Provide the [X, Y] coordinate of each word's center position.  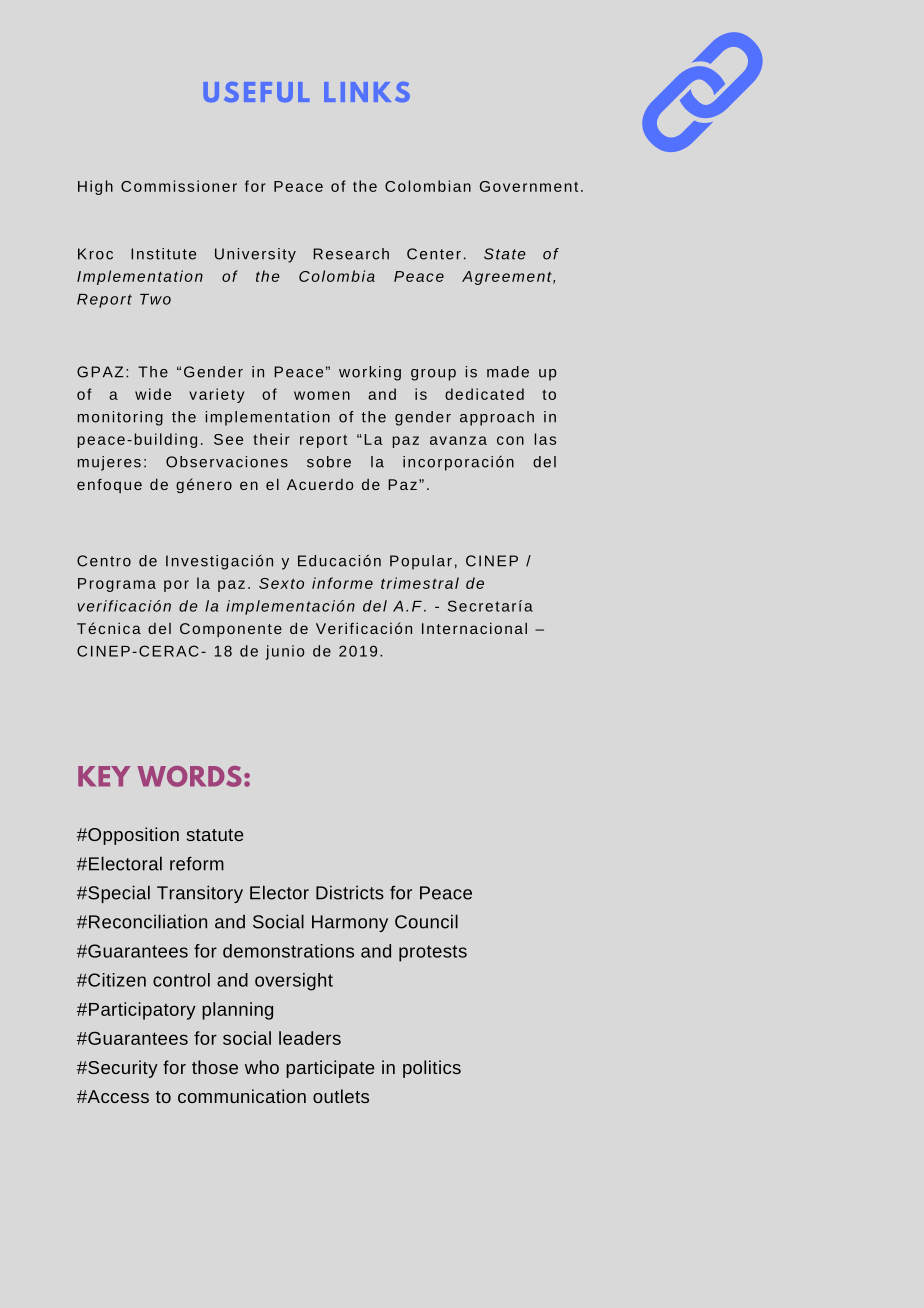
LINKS [367, 92]
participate [330, 1069]
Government [529, 186]
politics [432, 1069]
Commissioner [179, 186]
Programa [117, 585]
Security [122, 1069]
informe [342, 583]
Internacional [474, 628]
